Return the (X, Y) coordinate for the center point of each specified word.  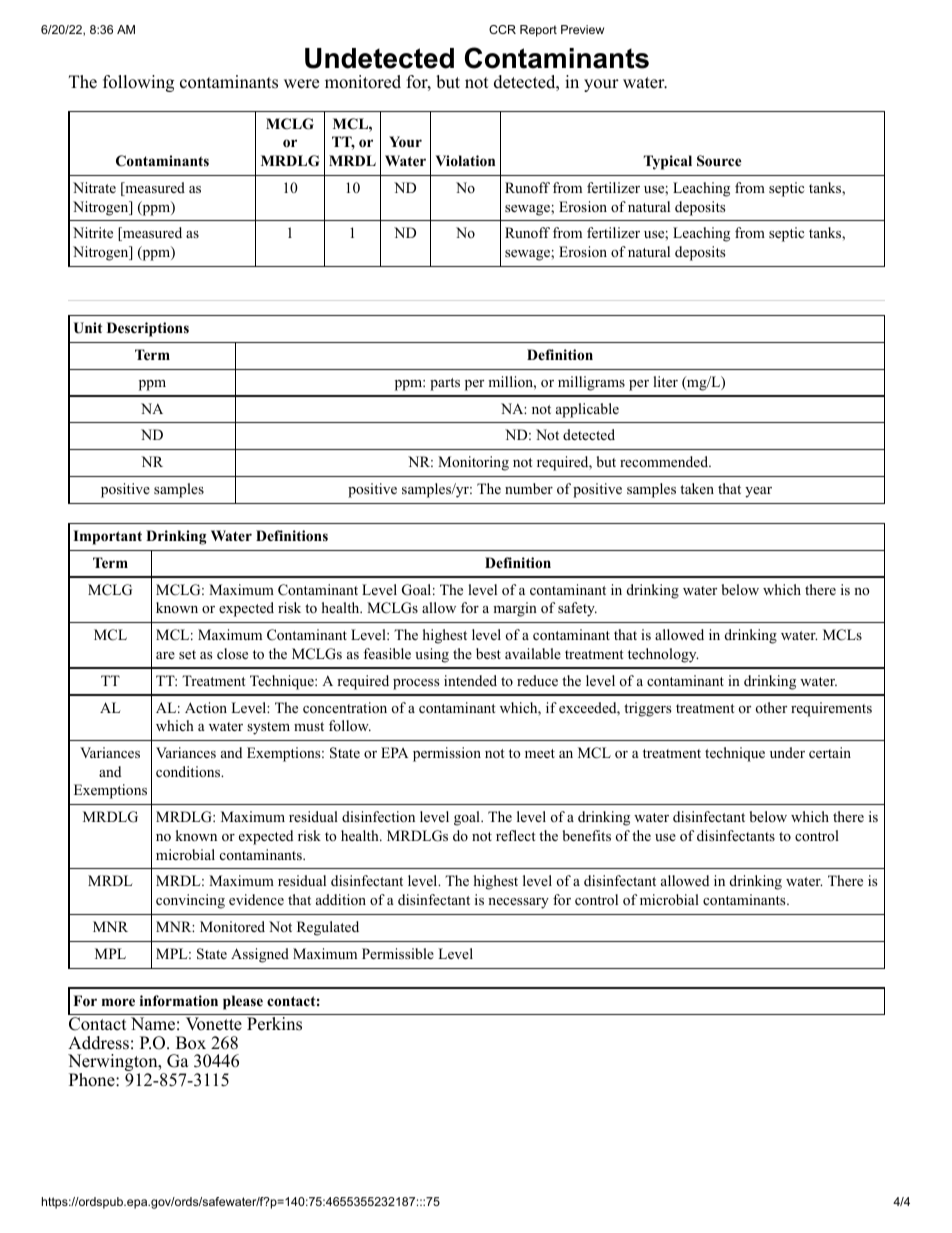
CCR (502, 29)
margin (515, 609)
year (758, 492)
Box (191, 1043)
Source (719, 161)
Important (107, 537)
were (301, 84)
